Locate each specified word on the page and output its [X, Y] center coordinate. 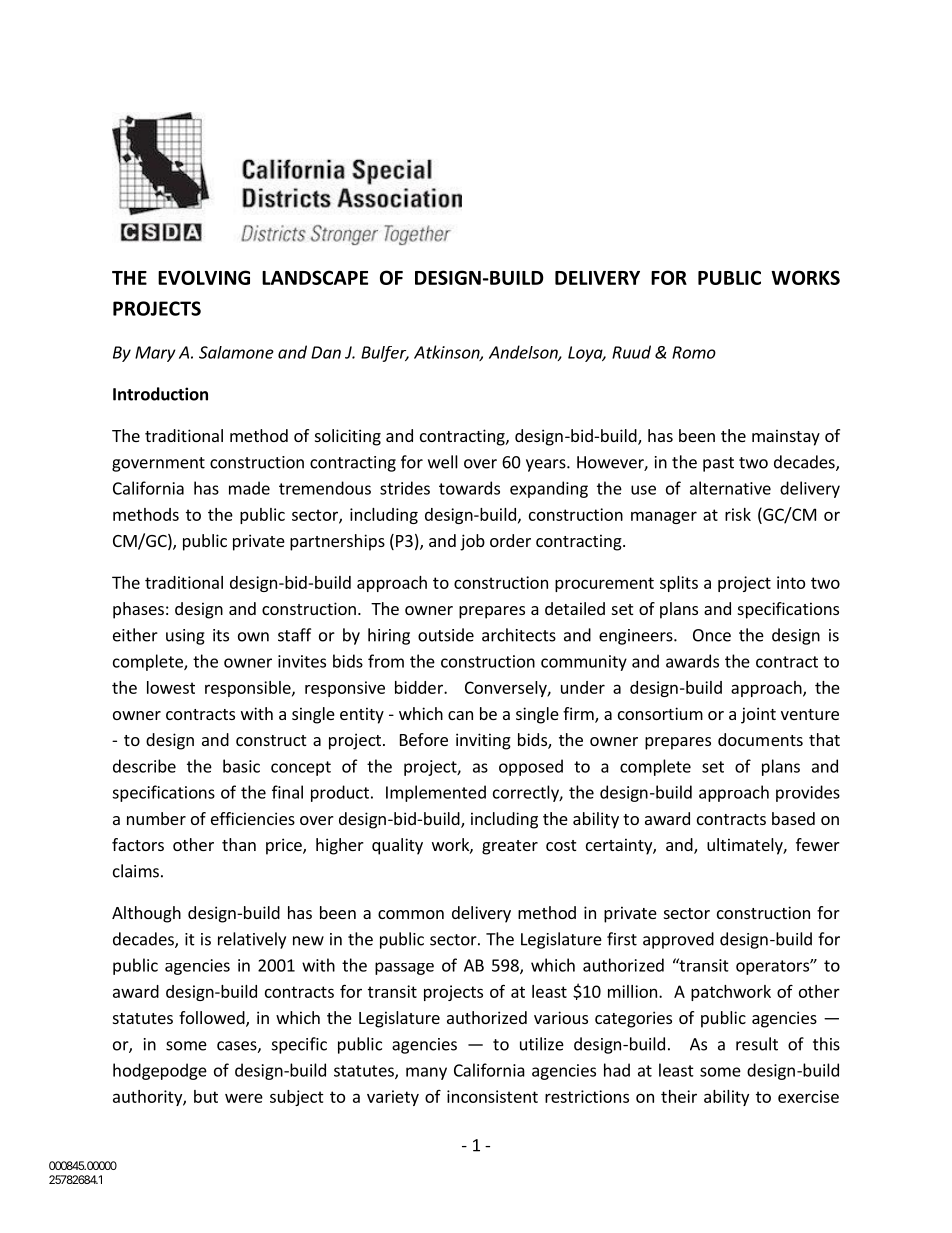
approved [678, 940]
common [411, 914]
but [206, 1096]
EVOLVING [204, 277]
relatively [252, 940]
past [718, 464]
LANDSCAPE [315, 277]
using [185, 637]
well [443, 462]
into [791, 582]
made [249, 488]
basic [241, 766]
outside [446, 635]
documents [760, 739]
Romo [694, 352]
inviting [483, 741]
